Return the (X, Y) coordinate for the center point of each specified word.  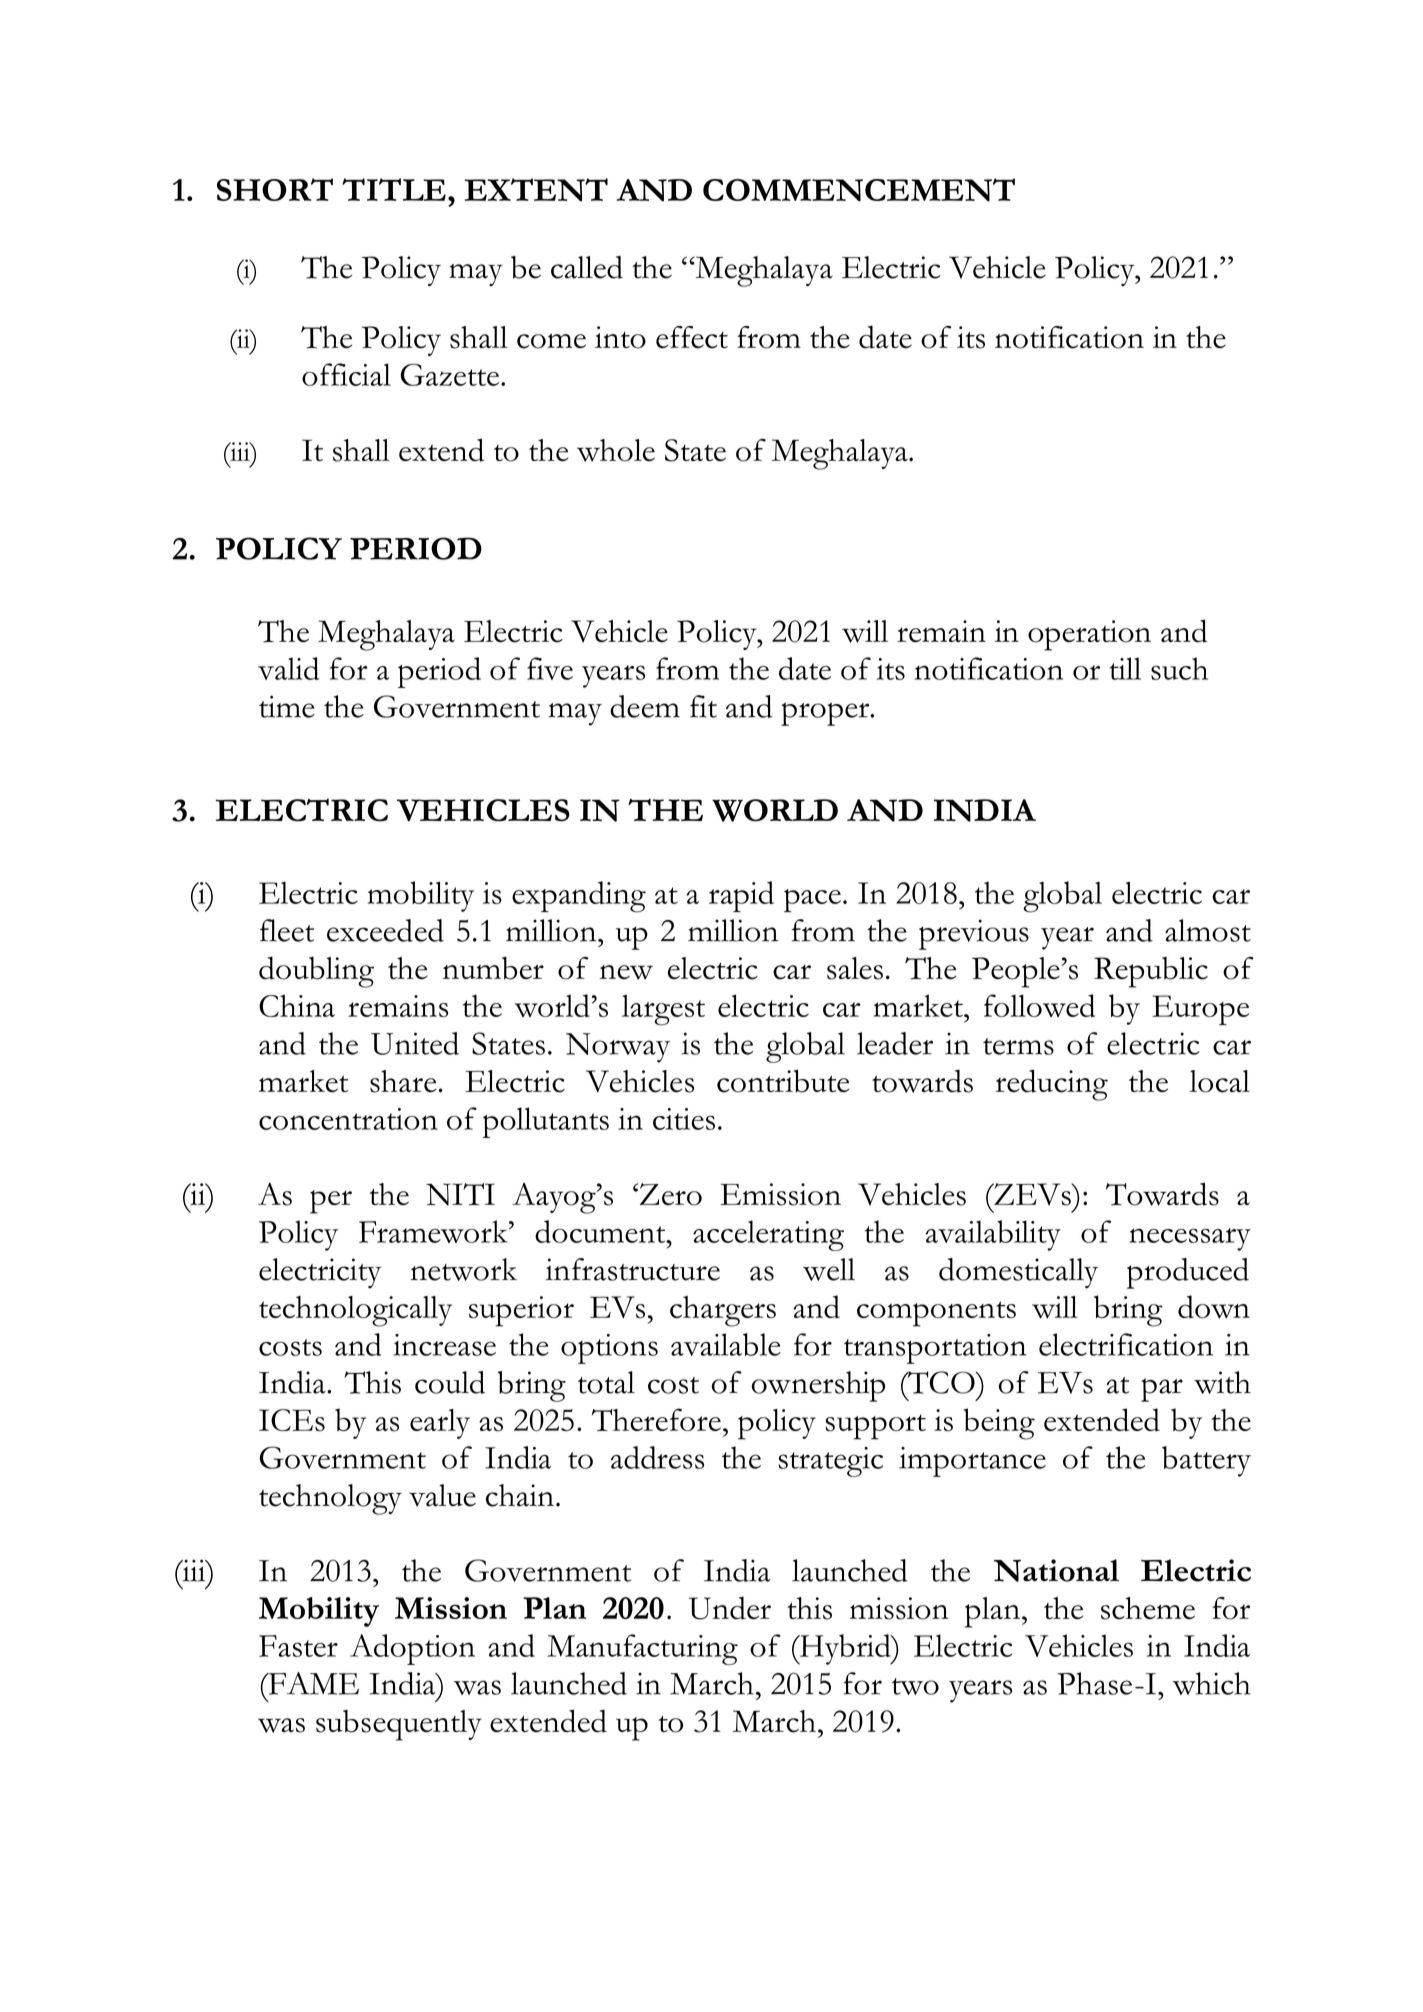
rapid (741, 896)
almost (1208, 930)
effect (692, 337)
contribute (783, 1081)
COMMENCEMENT (859, 190)
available (726, 1344)
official (346, 374)
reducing (1052, 1085)
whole (616, 450)
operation (1089, 635)
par (1162, 1390)
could (450, 1382)
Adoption (412, 1649)
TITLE (394, 189)
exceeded (385, 930)
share (403, 1081)
